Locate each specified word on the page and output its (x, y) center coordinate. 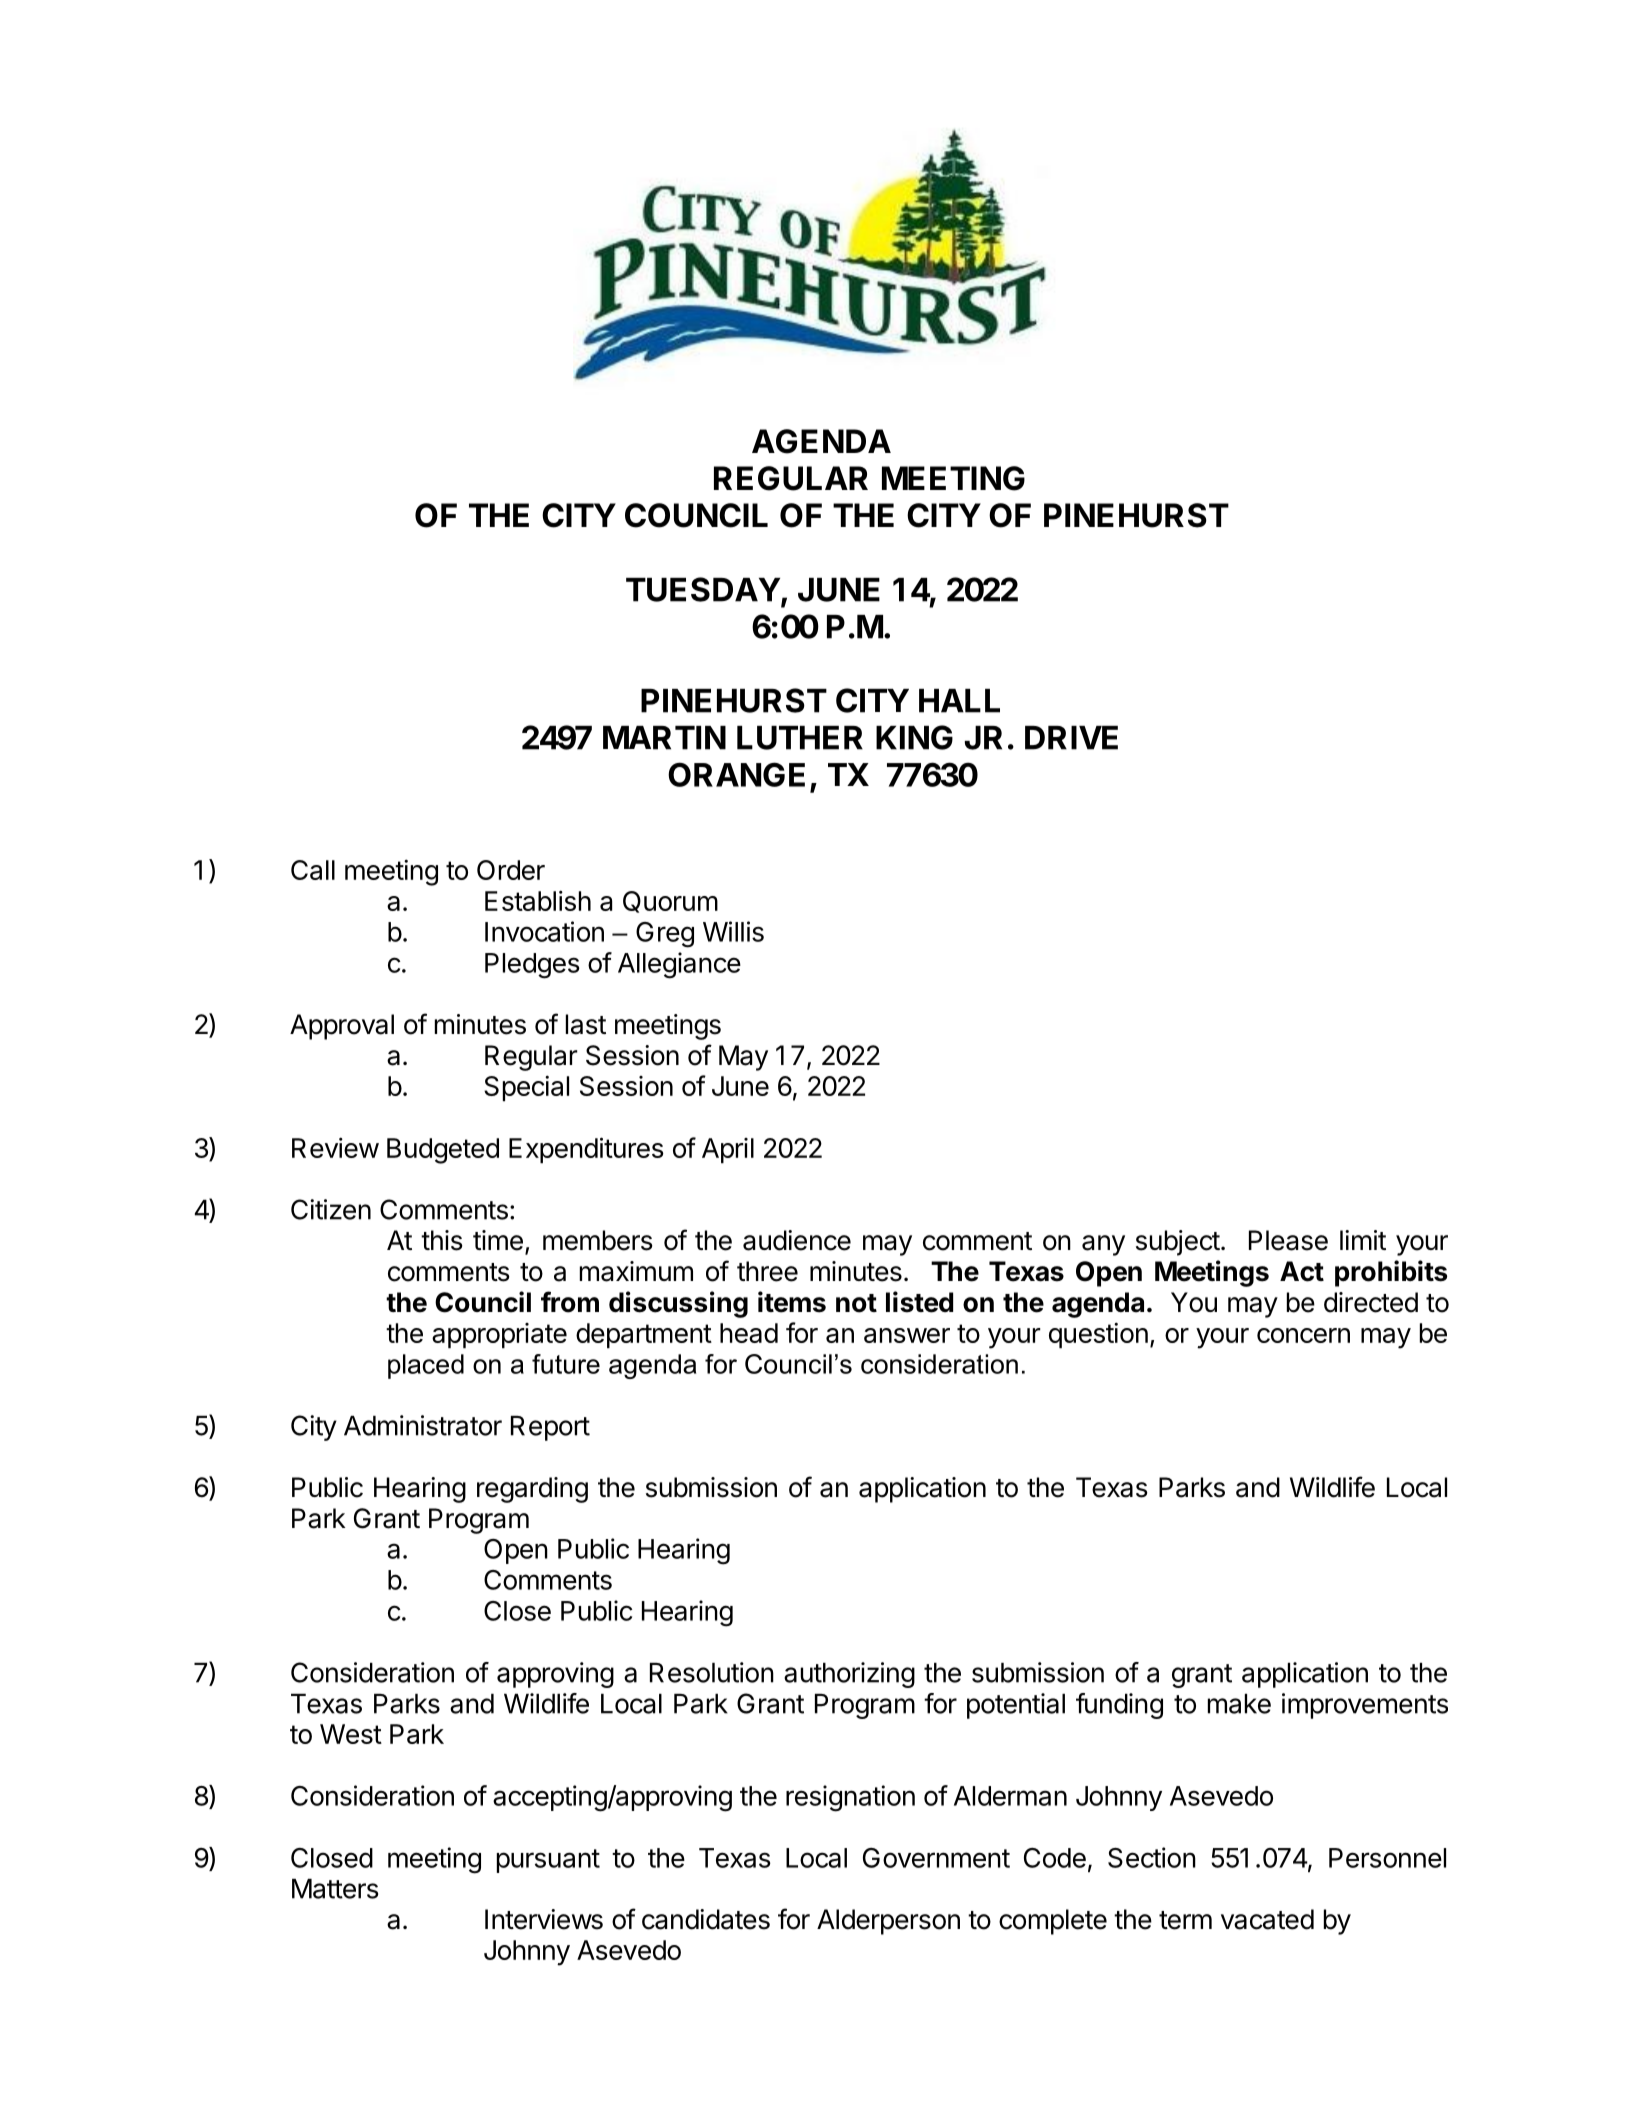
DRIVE (1071, 738)
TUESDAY (703, 589)
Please (1288, 1240)
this (442, 1240)
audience (797, 1240)
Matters (335, 1889)
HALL (959, 701)
